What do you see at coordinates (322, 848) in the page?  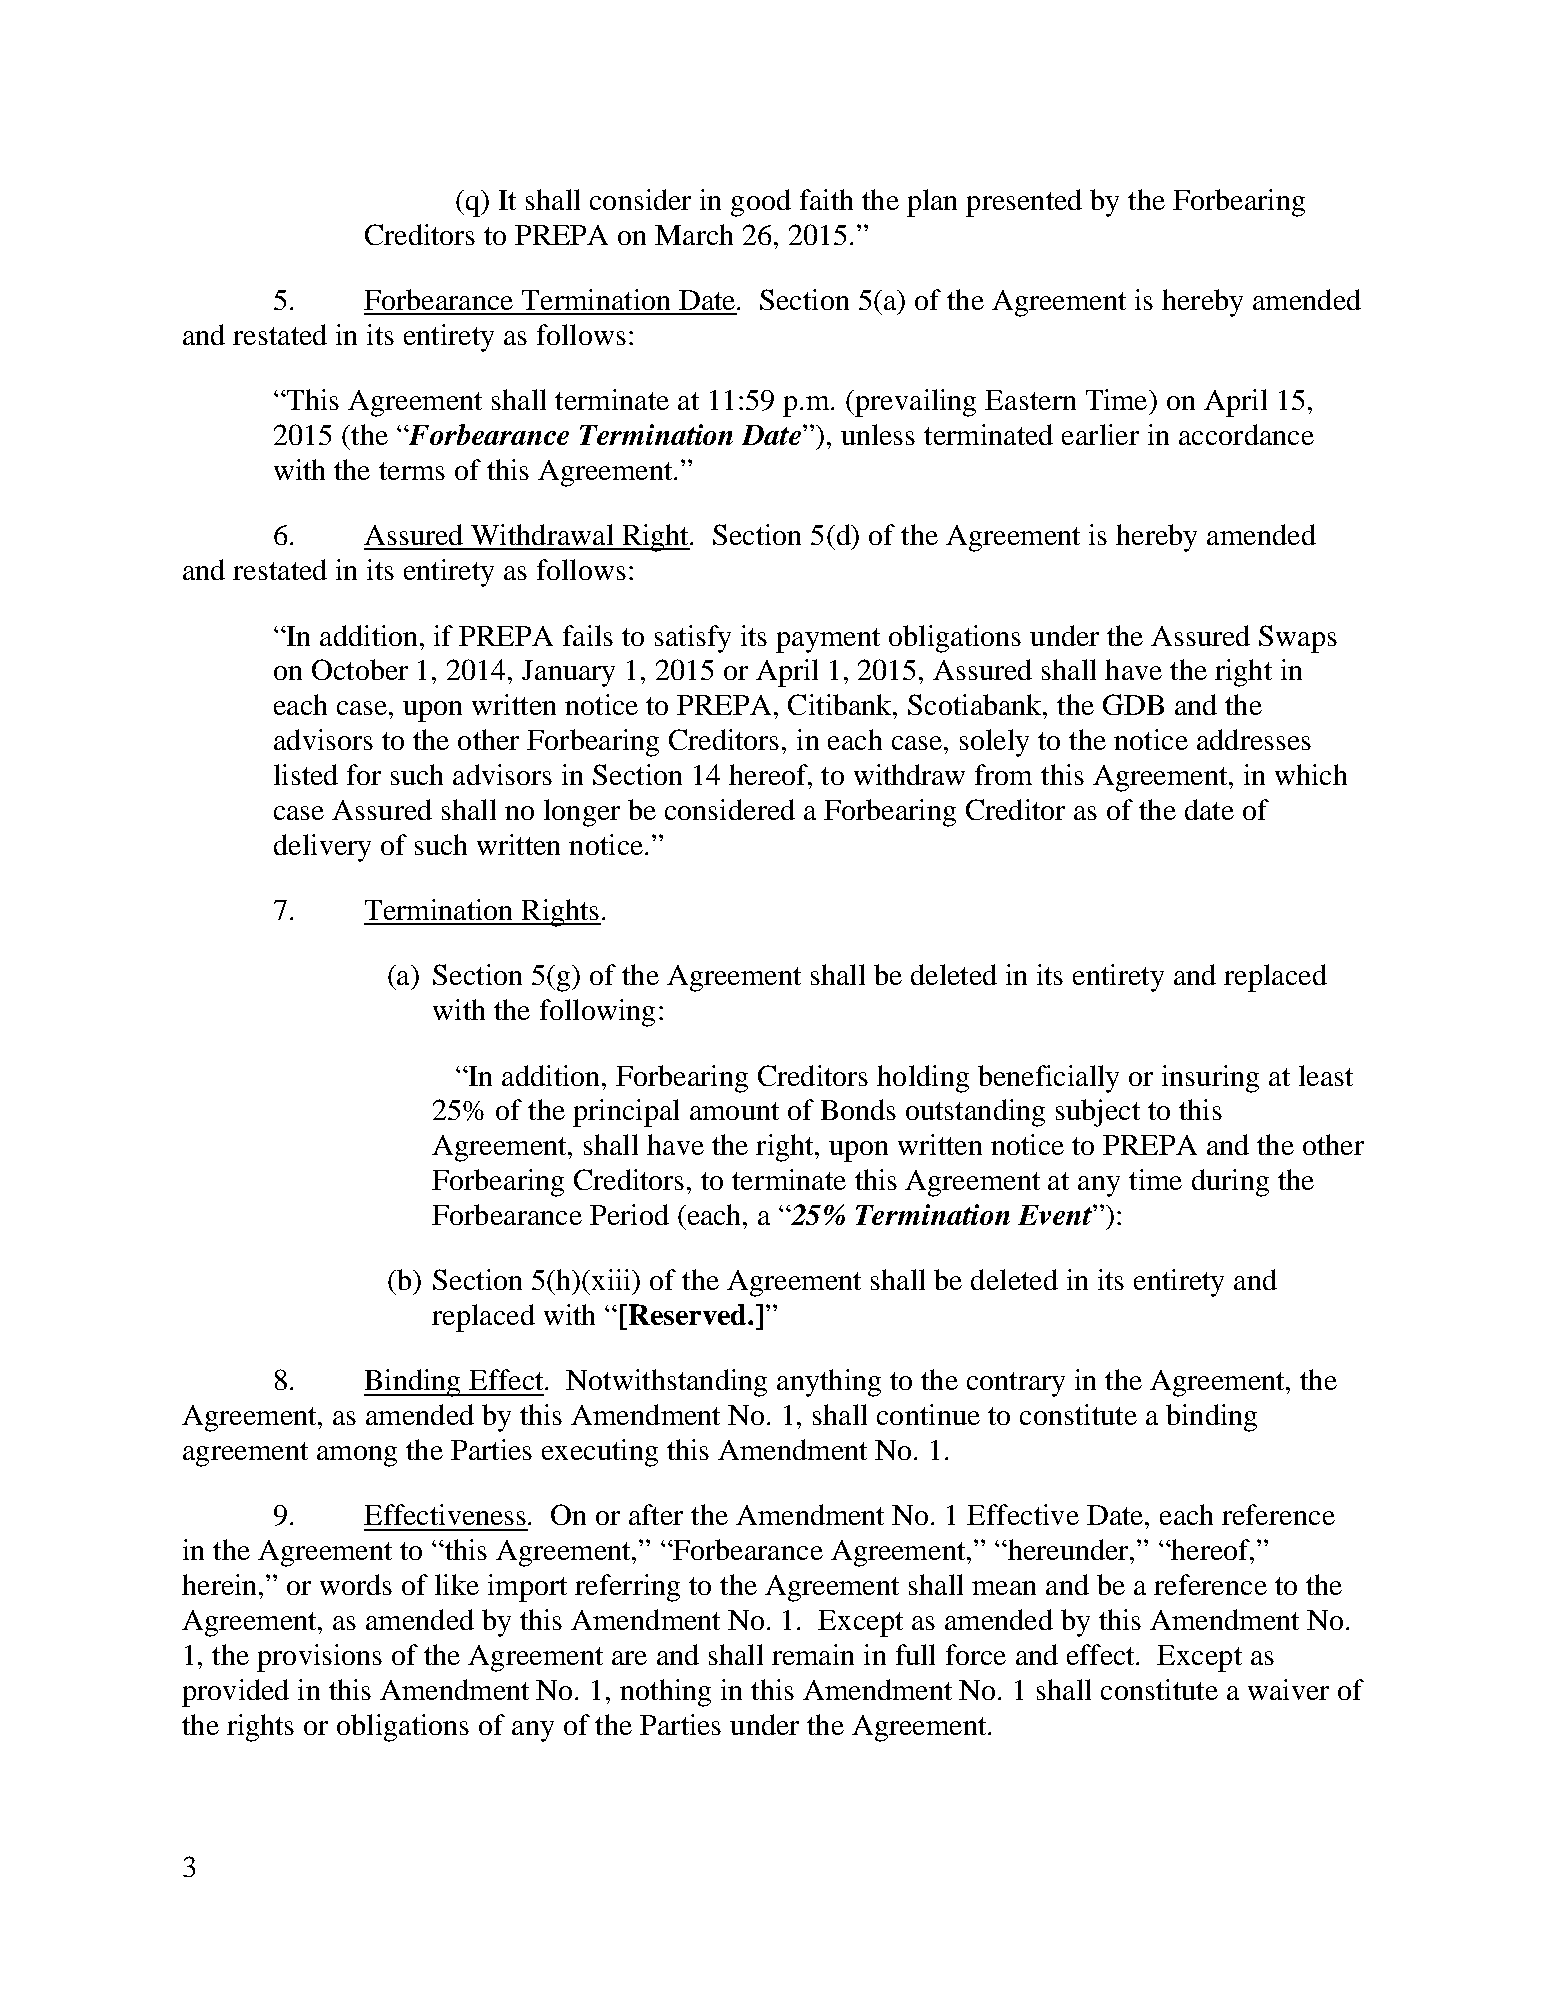 I see `delivery` at bounding box center [322, 848].
